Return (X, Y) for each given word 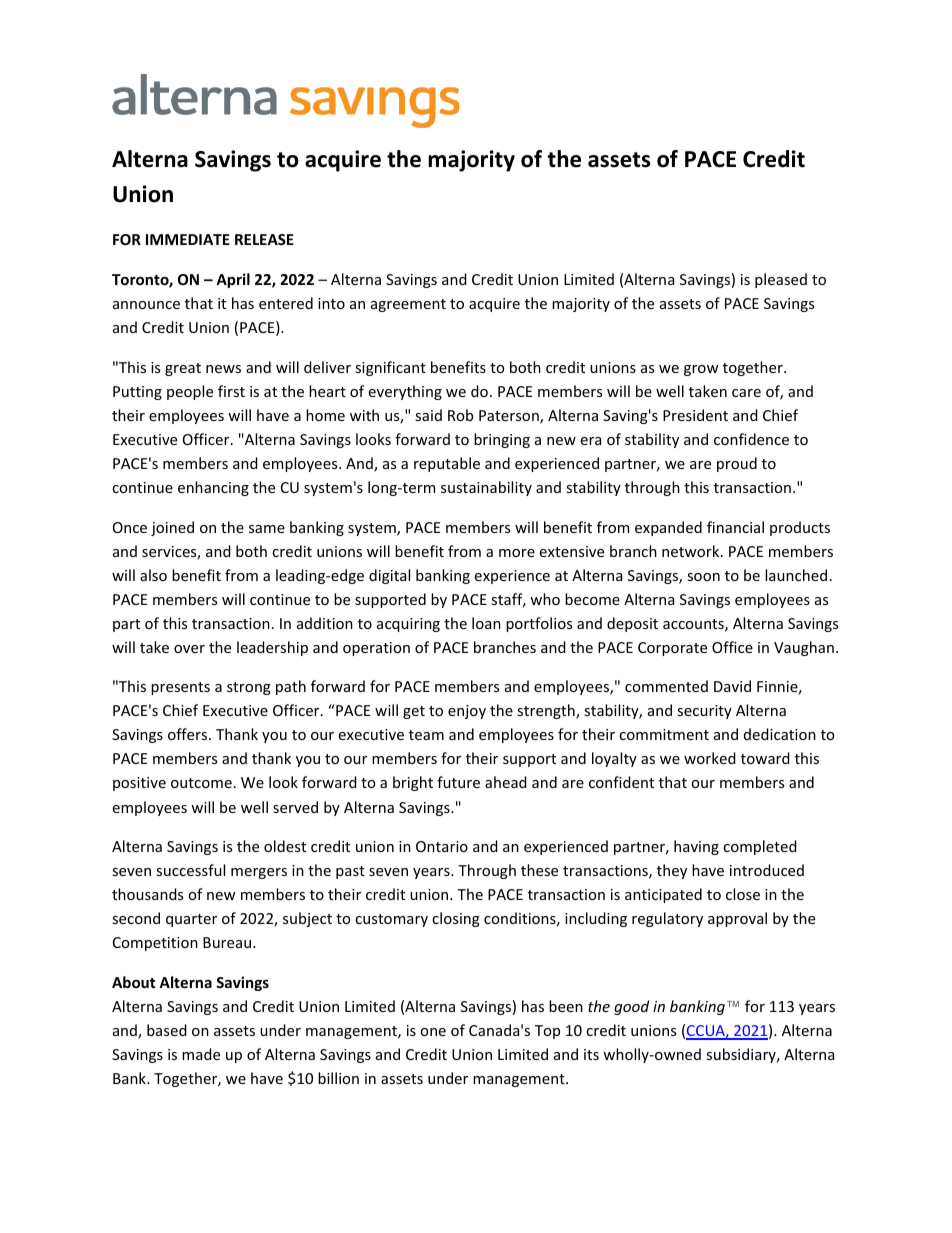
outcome (201, 783)
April (233, 280)
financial (735, 527)
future (458, 782)
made (201, 1054)
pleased (781, 280)
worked (710, 758)
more (517, 553)
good (631, 1007)
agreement (408, 305)
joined (172, 528)
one (433, 1032)
